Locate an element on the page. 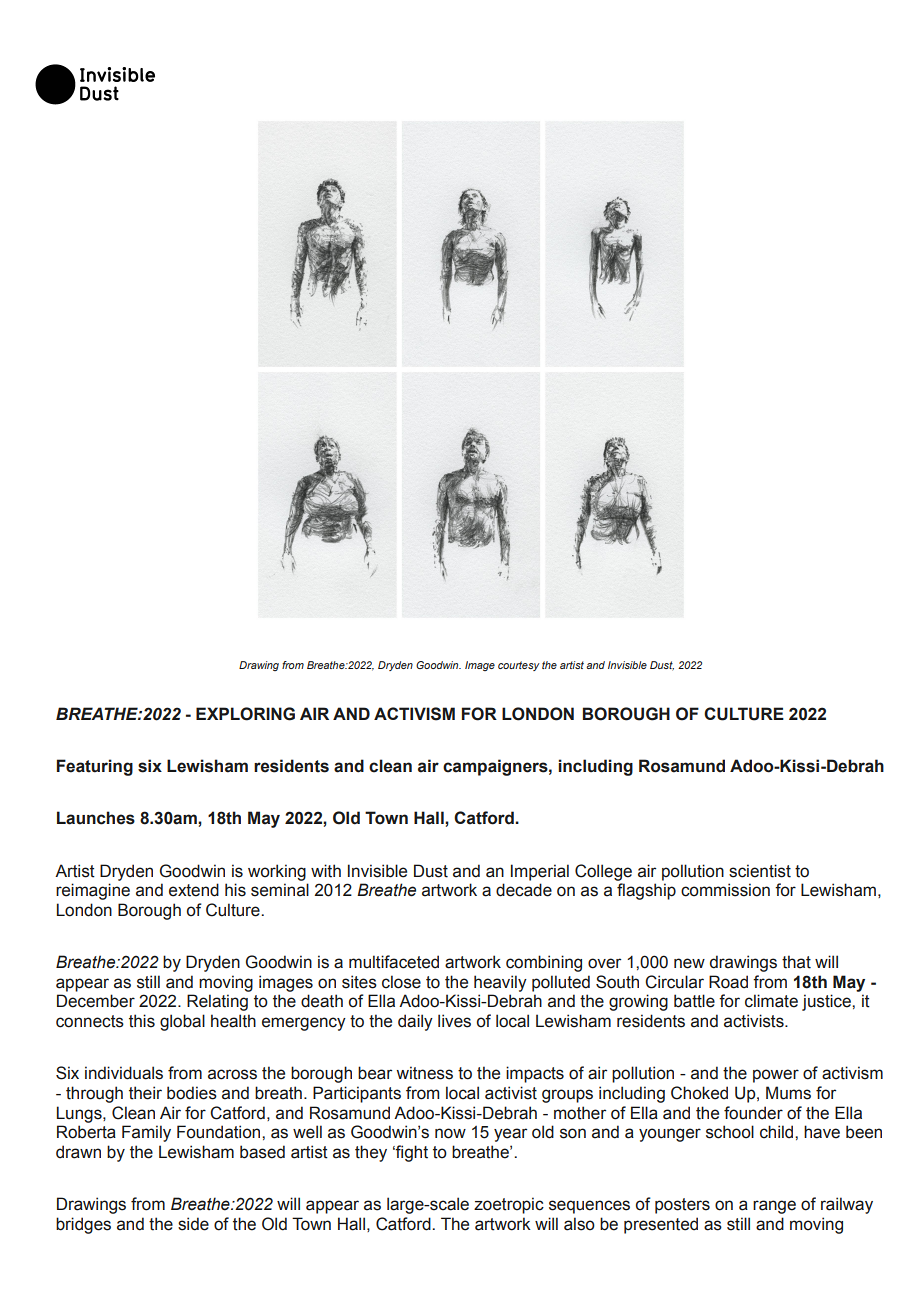 The height and width of the document is (1307, 924). that is located at coordinates (796, 962).
